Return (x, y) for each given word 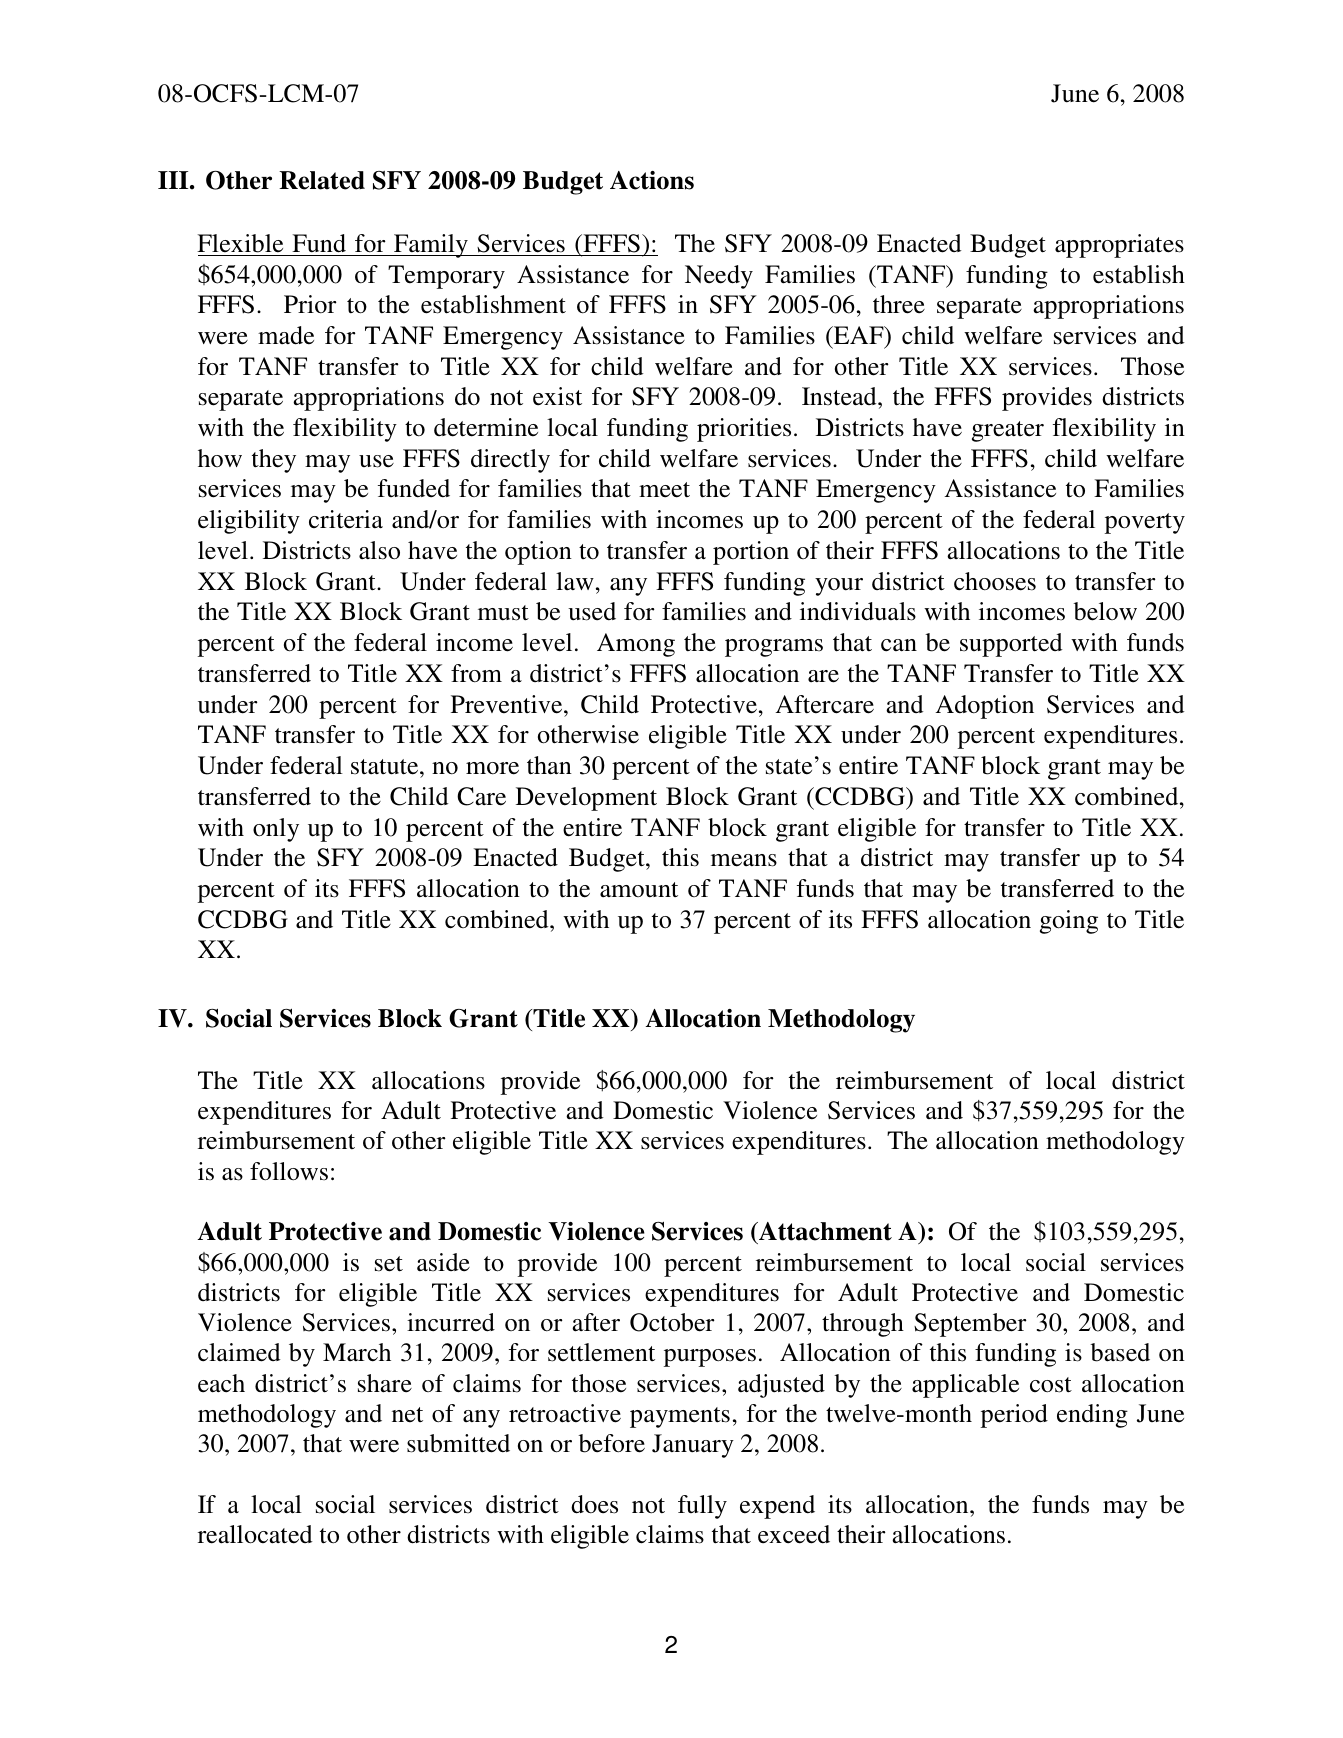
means (744, 860)
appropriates (1119, 246)
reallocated (255, 1534)
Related (322, 180)
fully (702, 1507)
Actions (652, 180)
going (1069, 922)
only (276, 830)
